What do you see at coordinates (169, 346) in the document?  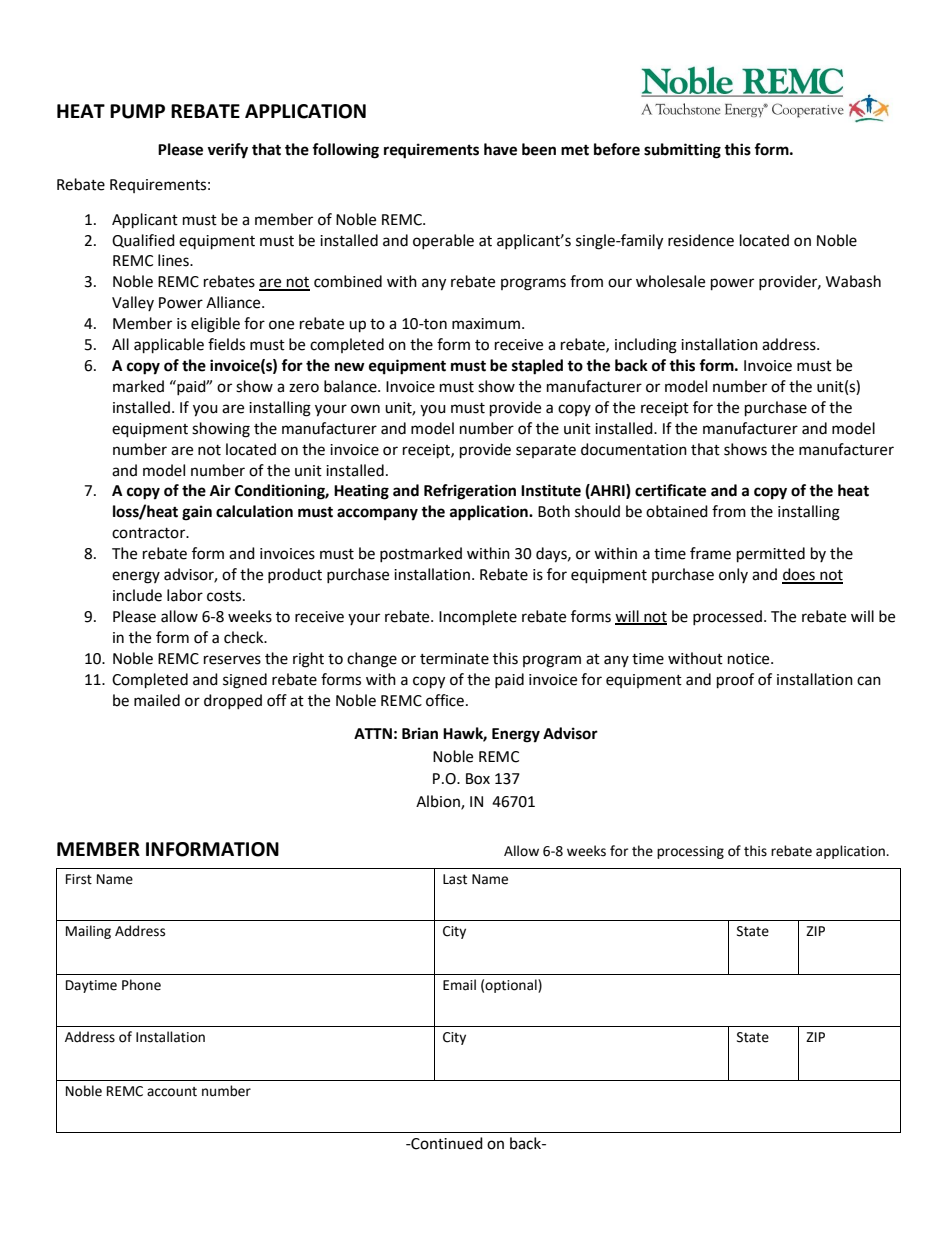 I see `applicable` at bounding box center [169, 346].
